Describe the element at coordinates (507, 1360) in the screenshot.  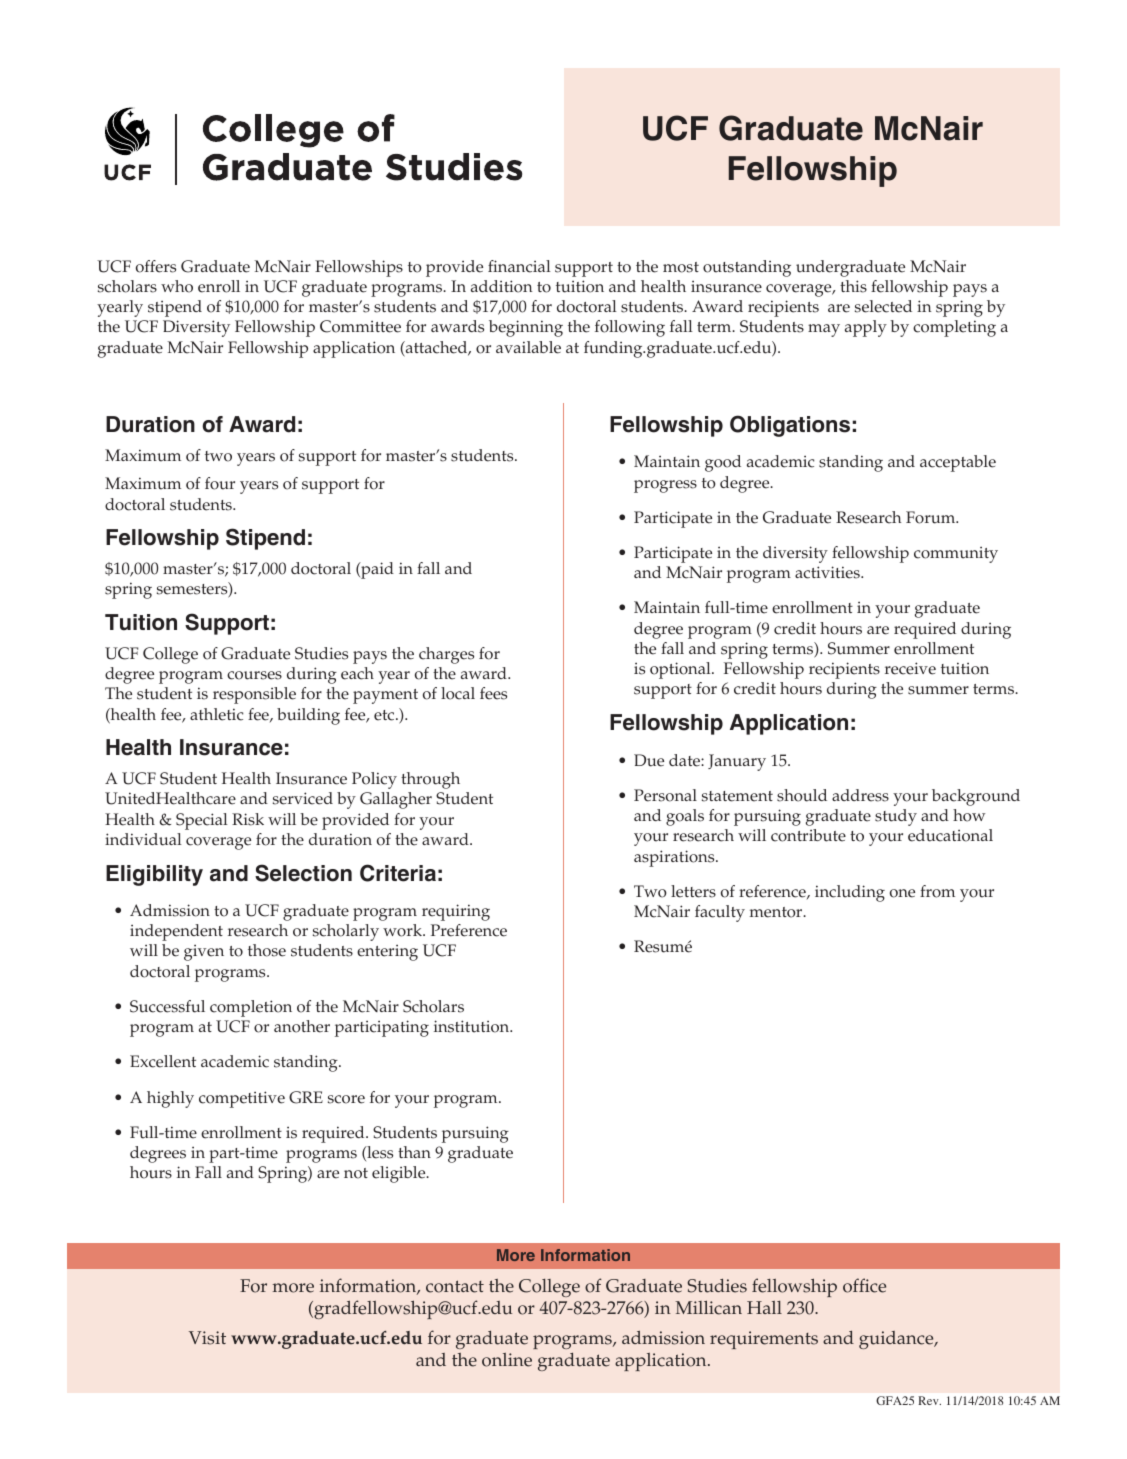
I see `online` at that location.
